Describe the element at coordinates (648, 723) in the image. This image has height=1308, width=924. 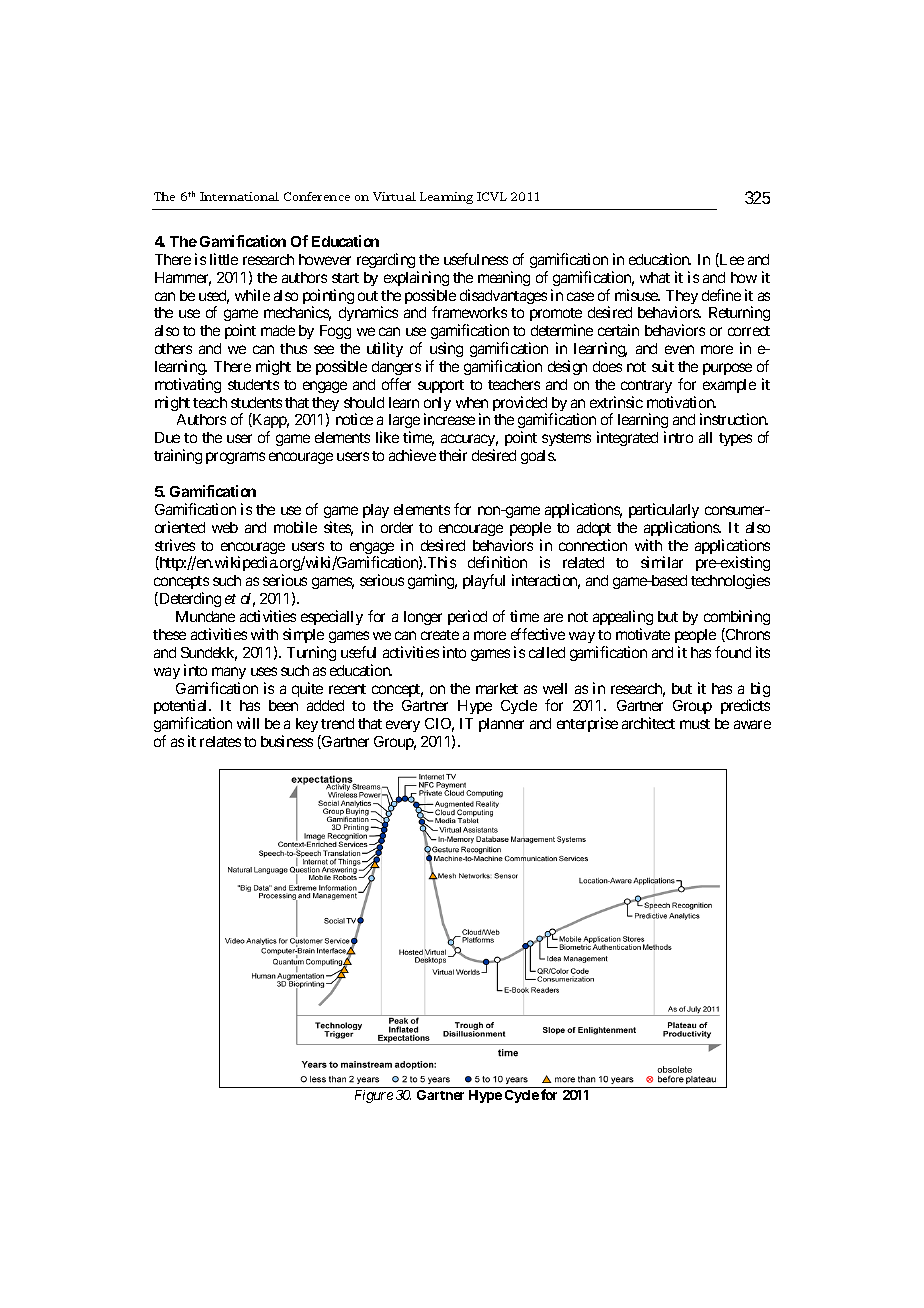
I see `architect` at that location.
